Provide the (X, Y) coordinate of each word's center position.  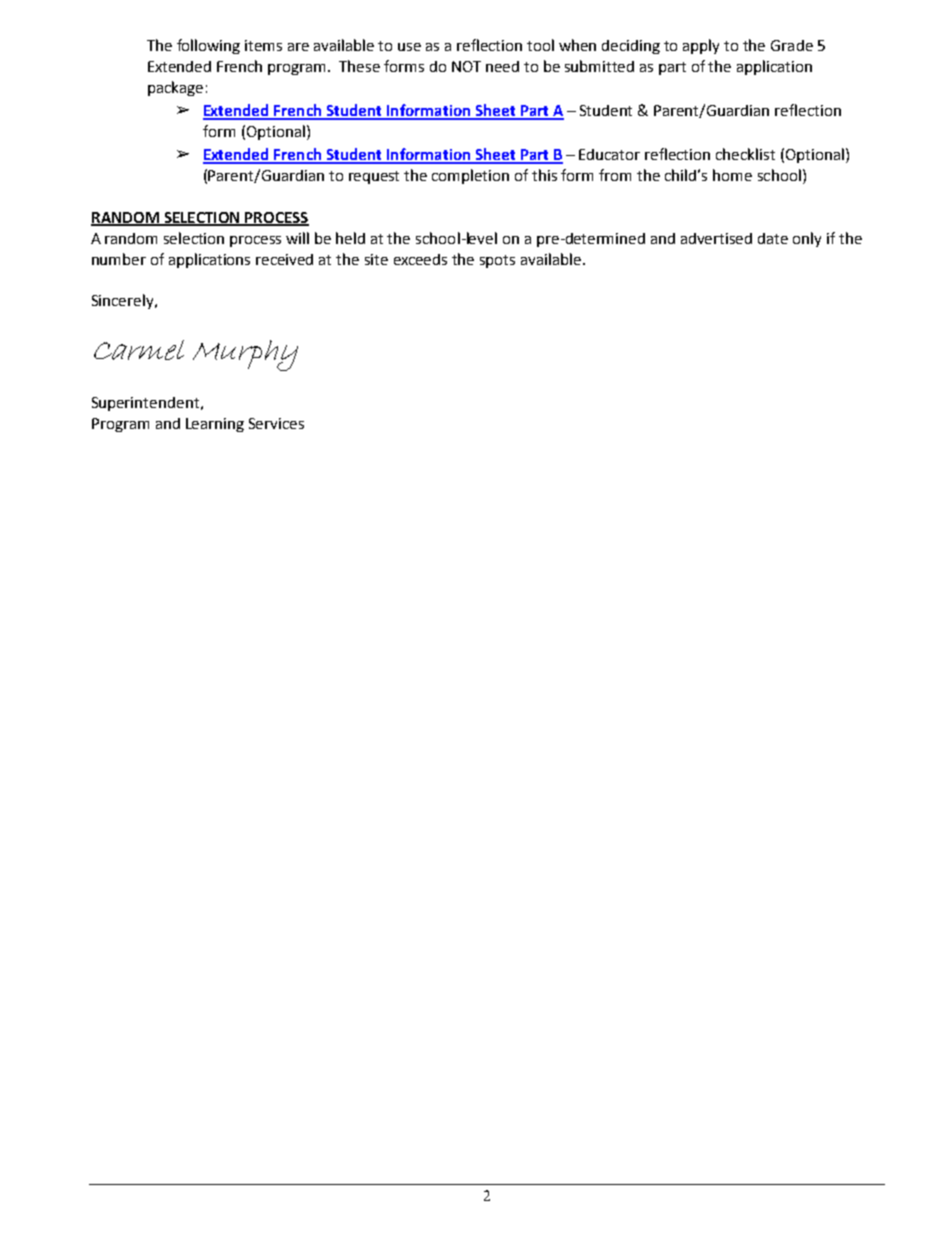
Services (276, 423)
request (374, 177)
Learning (215, 425)
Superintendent (147, 404)
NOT (466, 66)
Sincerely (124, 301)
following (208, 46)
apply (701, 46)
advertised (716, 238)
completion (470, 176)
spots (497, 261)
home (732, 175)
